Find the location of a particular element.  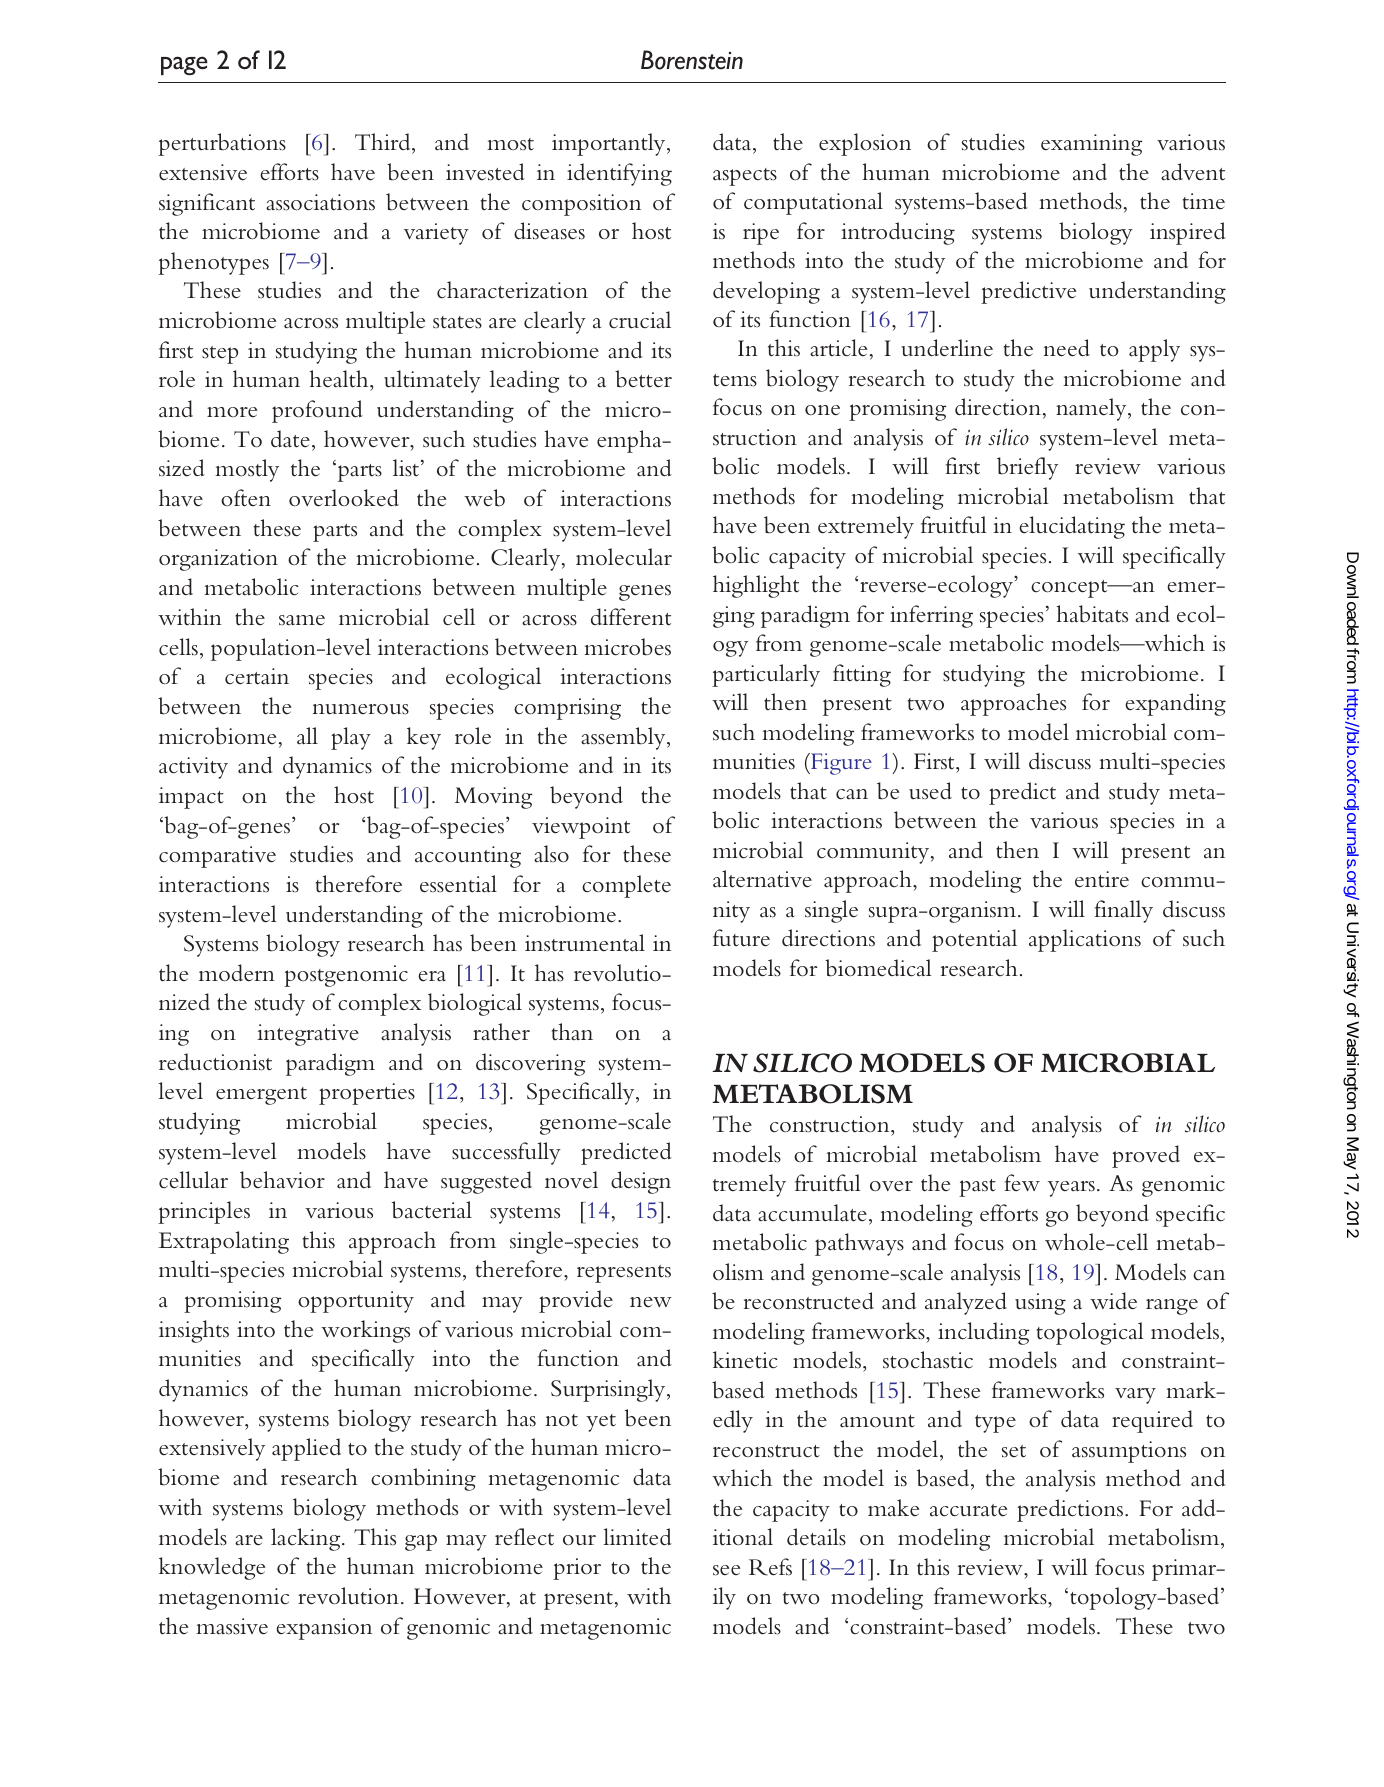

entire is located at coordinates (1102, 879).
